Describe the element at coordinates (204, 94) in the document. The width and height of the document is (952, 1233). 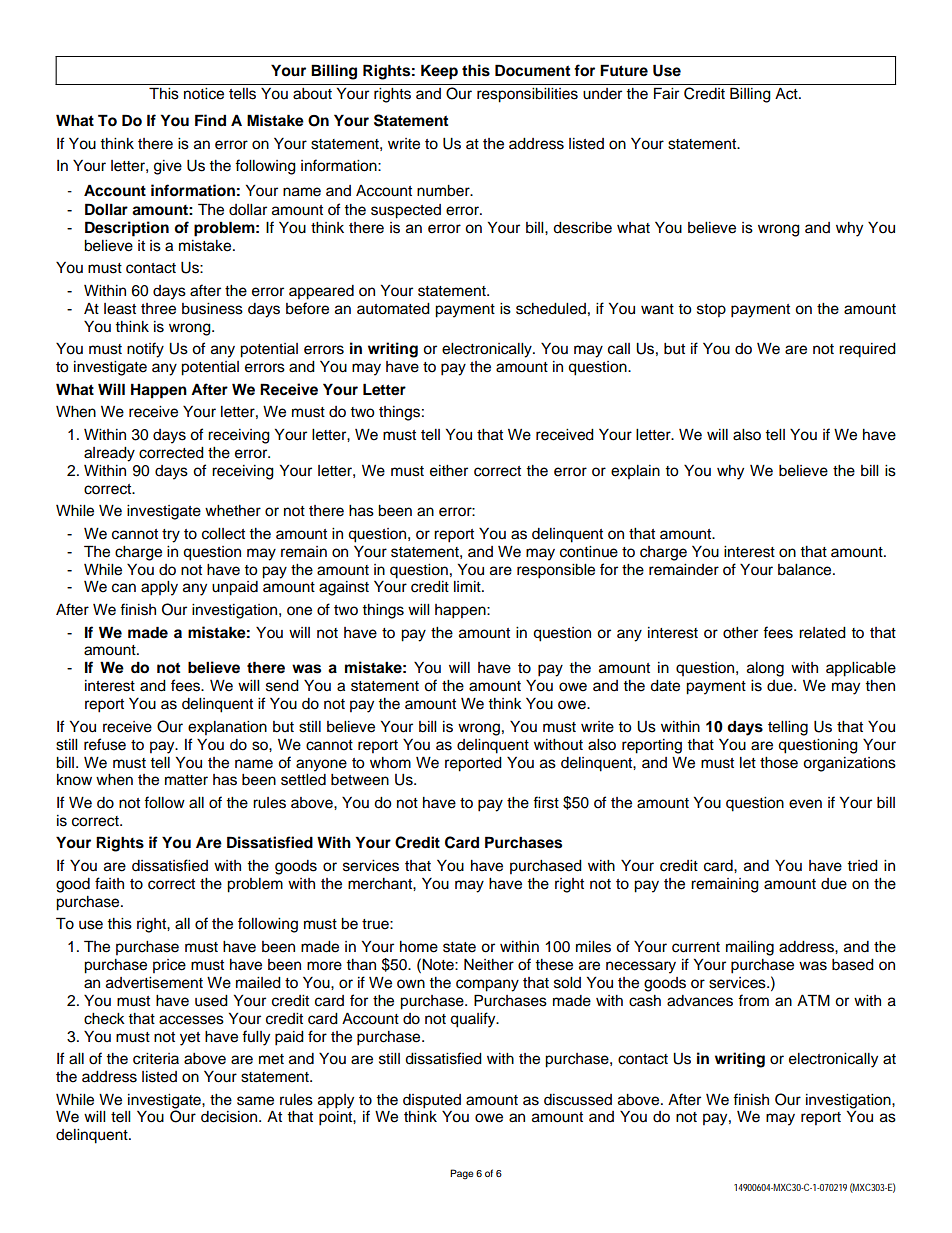
I see `notice` at that location.
